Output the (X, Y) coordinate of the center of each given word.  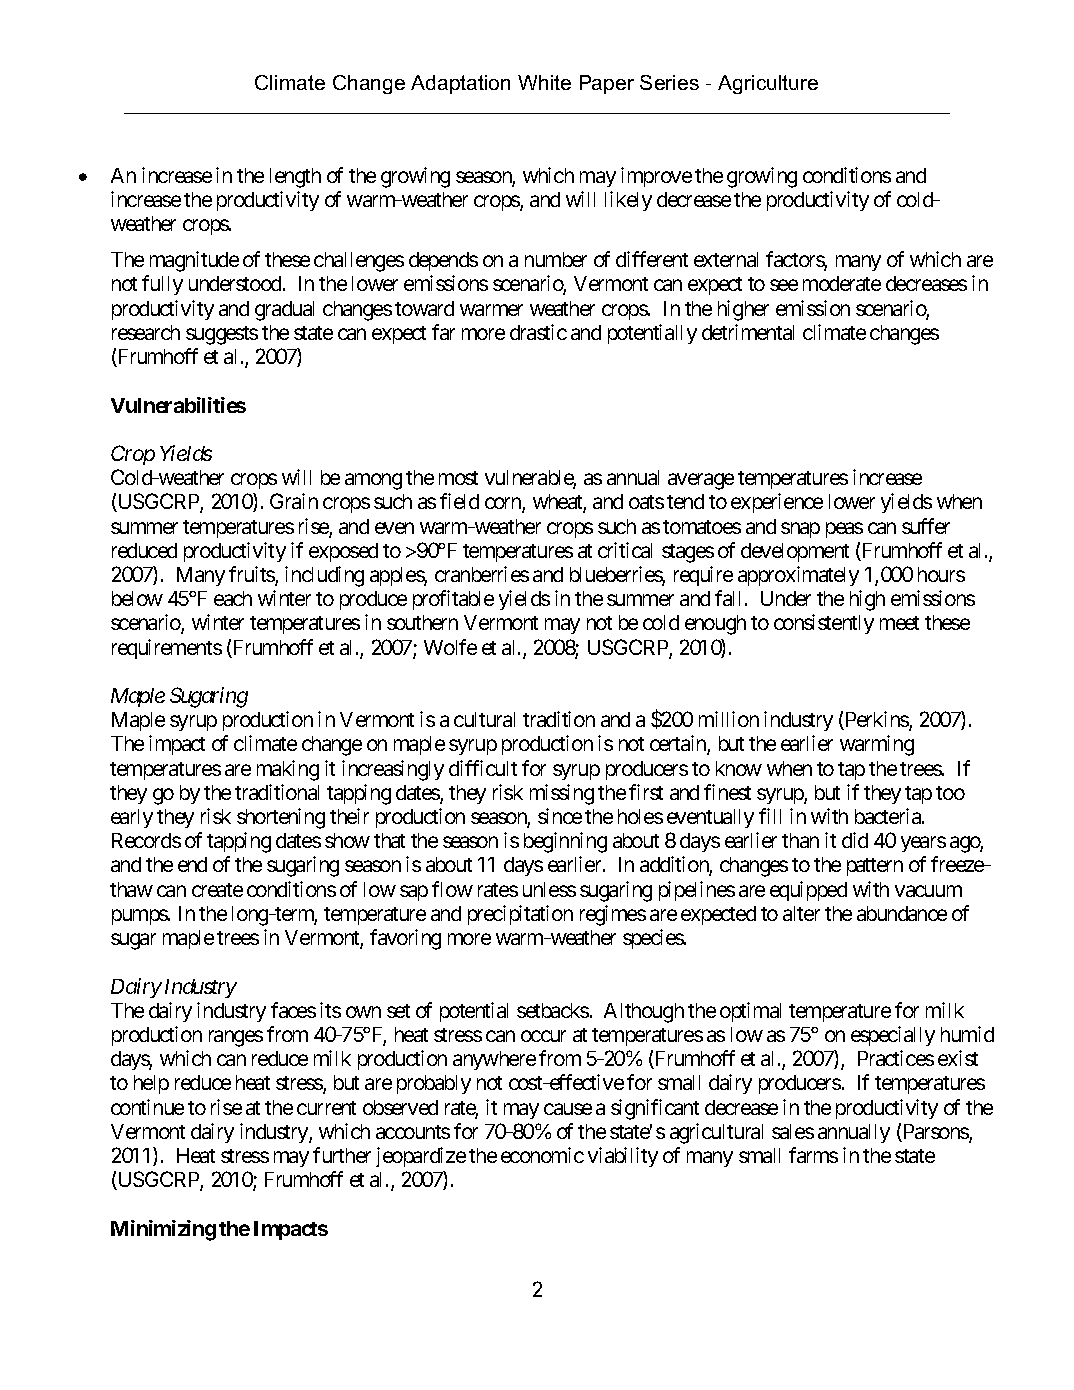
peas (844, 530)
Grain (294, 501)
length (295, 178)
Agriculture (768, 84)
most (458, 478)
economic (542, 1155)
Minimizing (163, 1230)
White (544, 82)
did (855, 840)
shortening (281, 818)
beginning (565, 842)
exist (958, 1058)
